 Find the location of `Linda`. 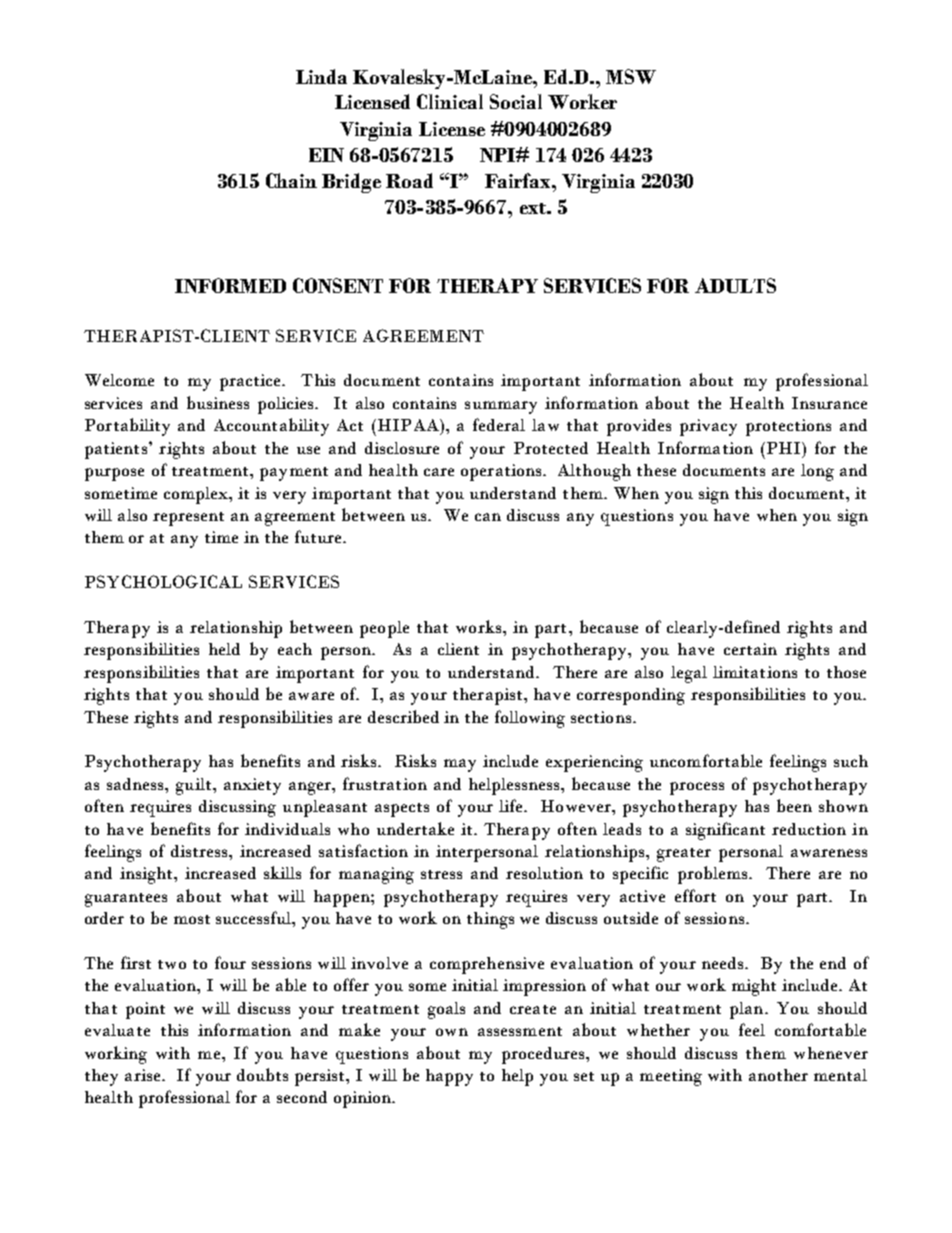

Linda is located at coordinates (321, 76).
